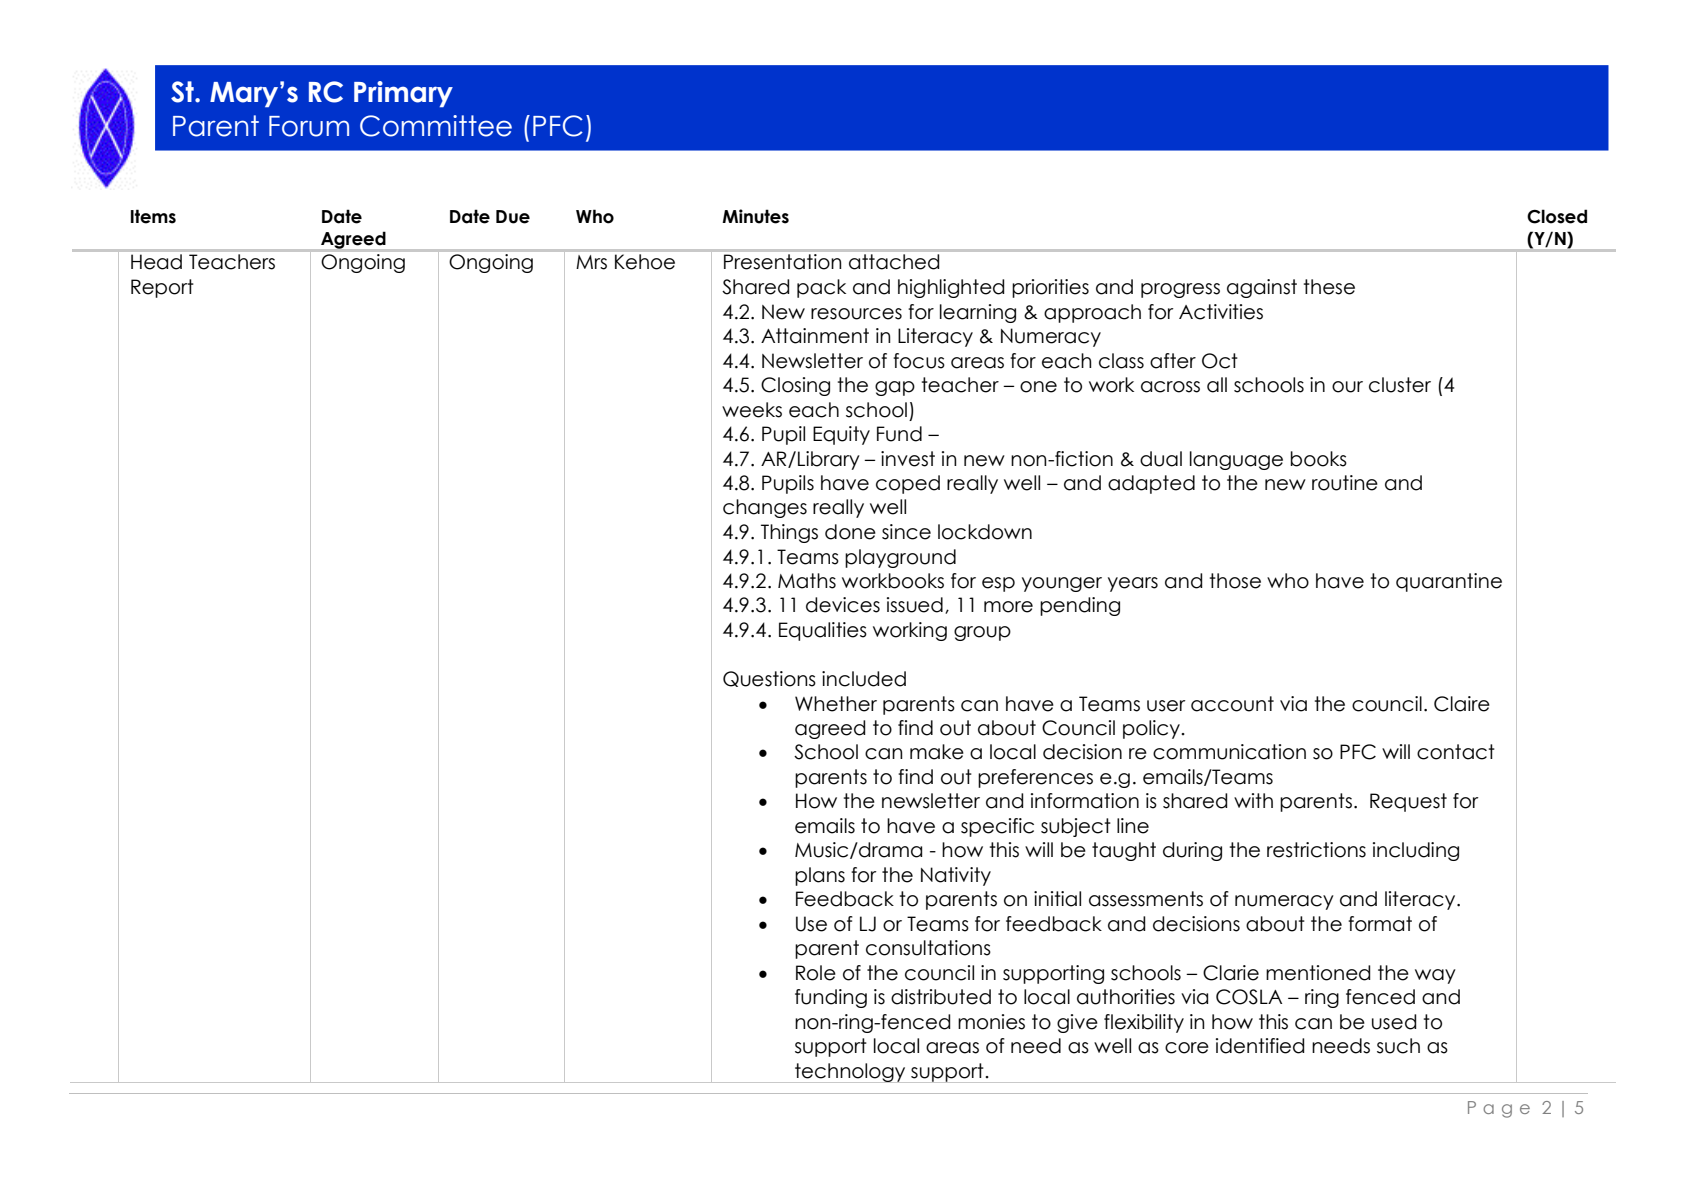 The image size is (1682, 1189). I want to click on Forum, so click(309, 126).
